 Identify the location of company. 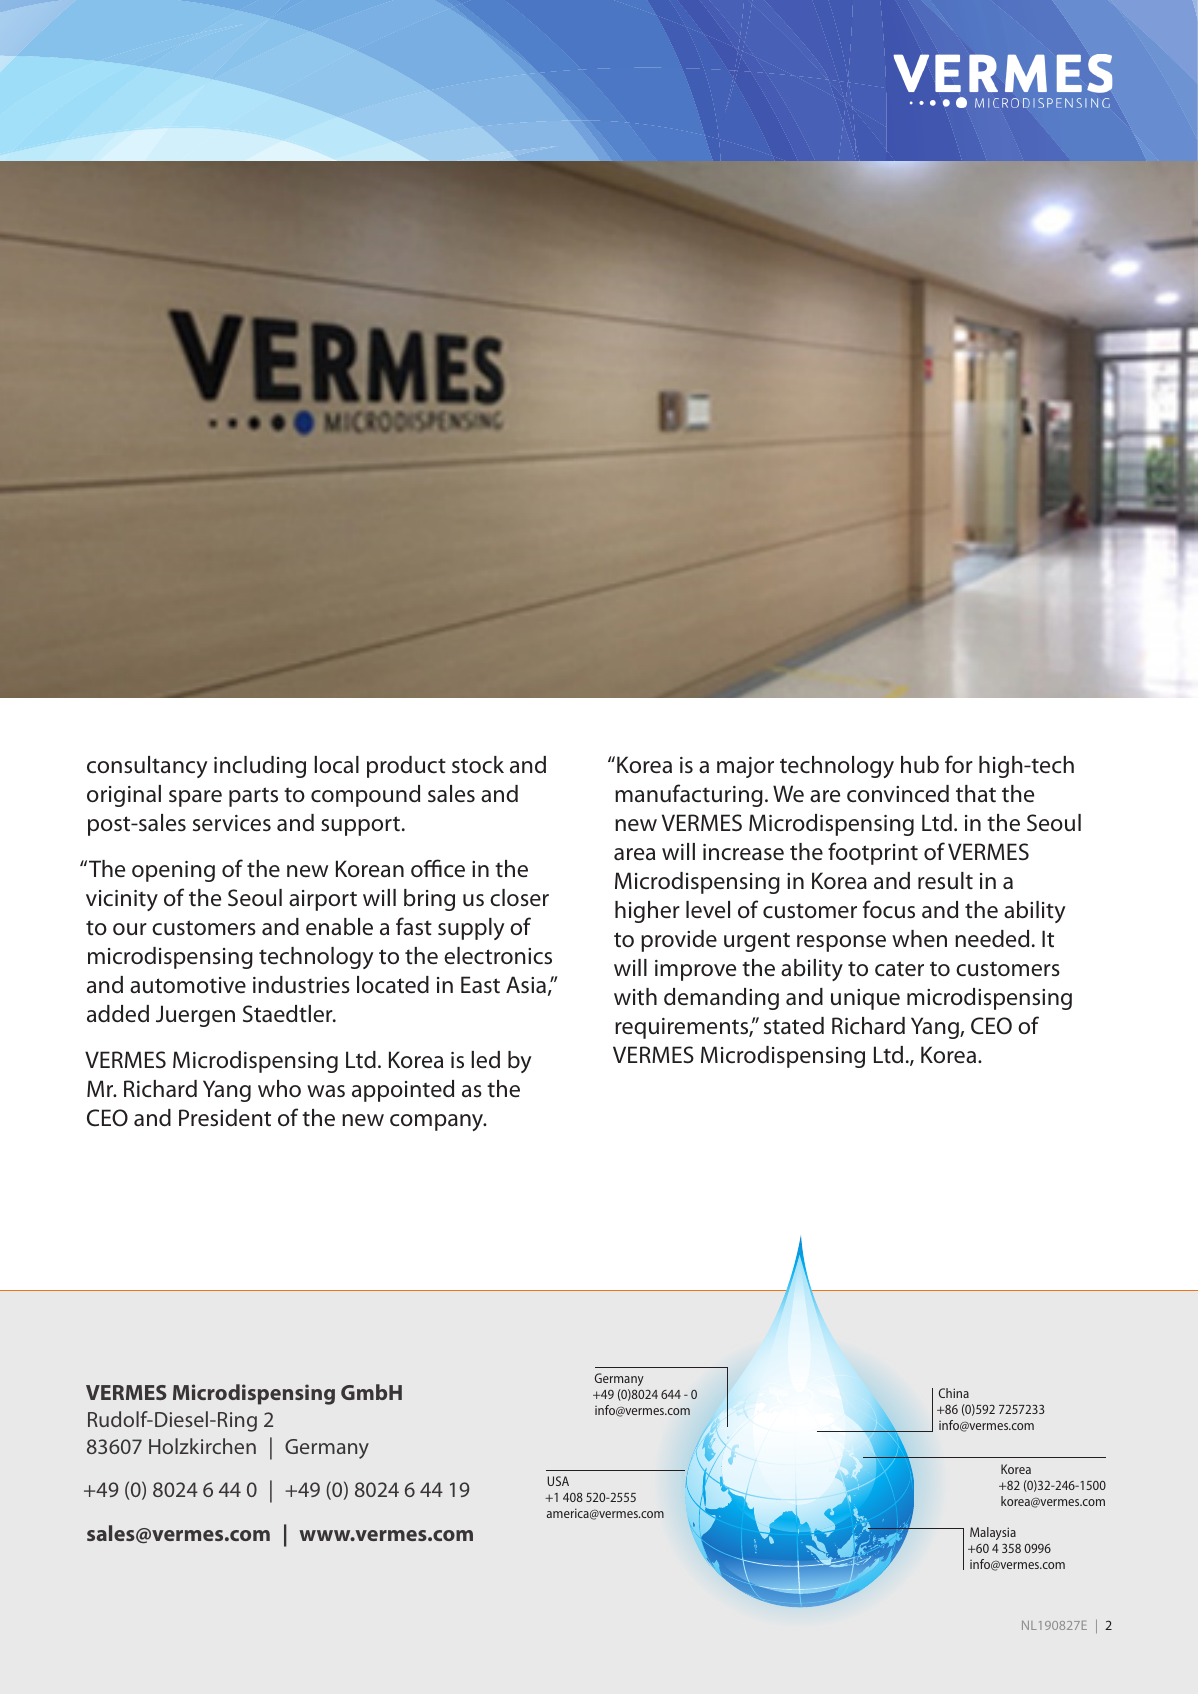
(438, 1122).
